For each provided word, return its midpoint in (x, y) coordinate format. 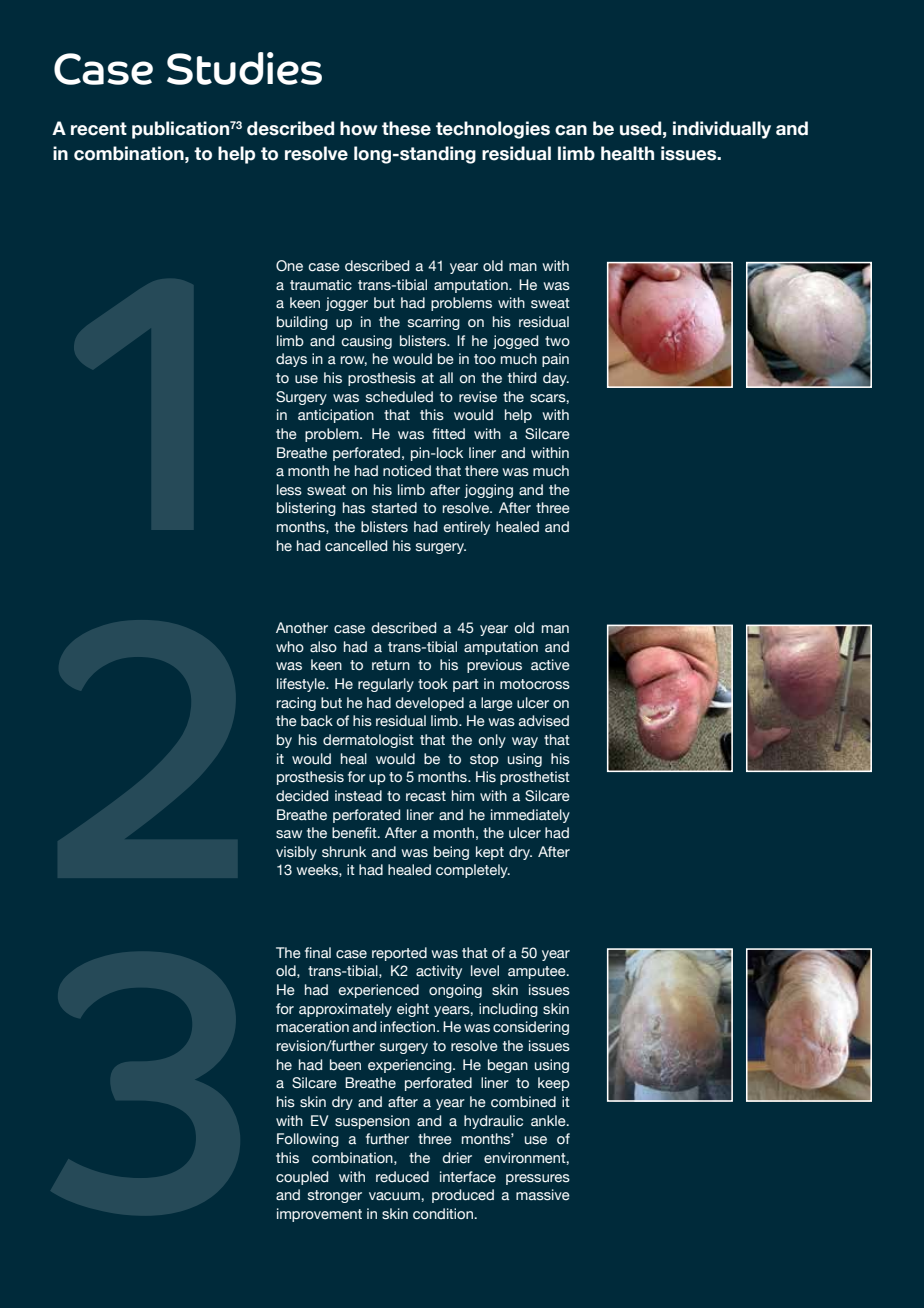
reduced (402, 1177)
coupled (302, 1178)
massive (543, 1195)
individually (722, 130)
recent (99, 129)
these (406, 128)
